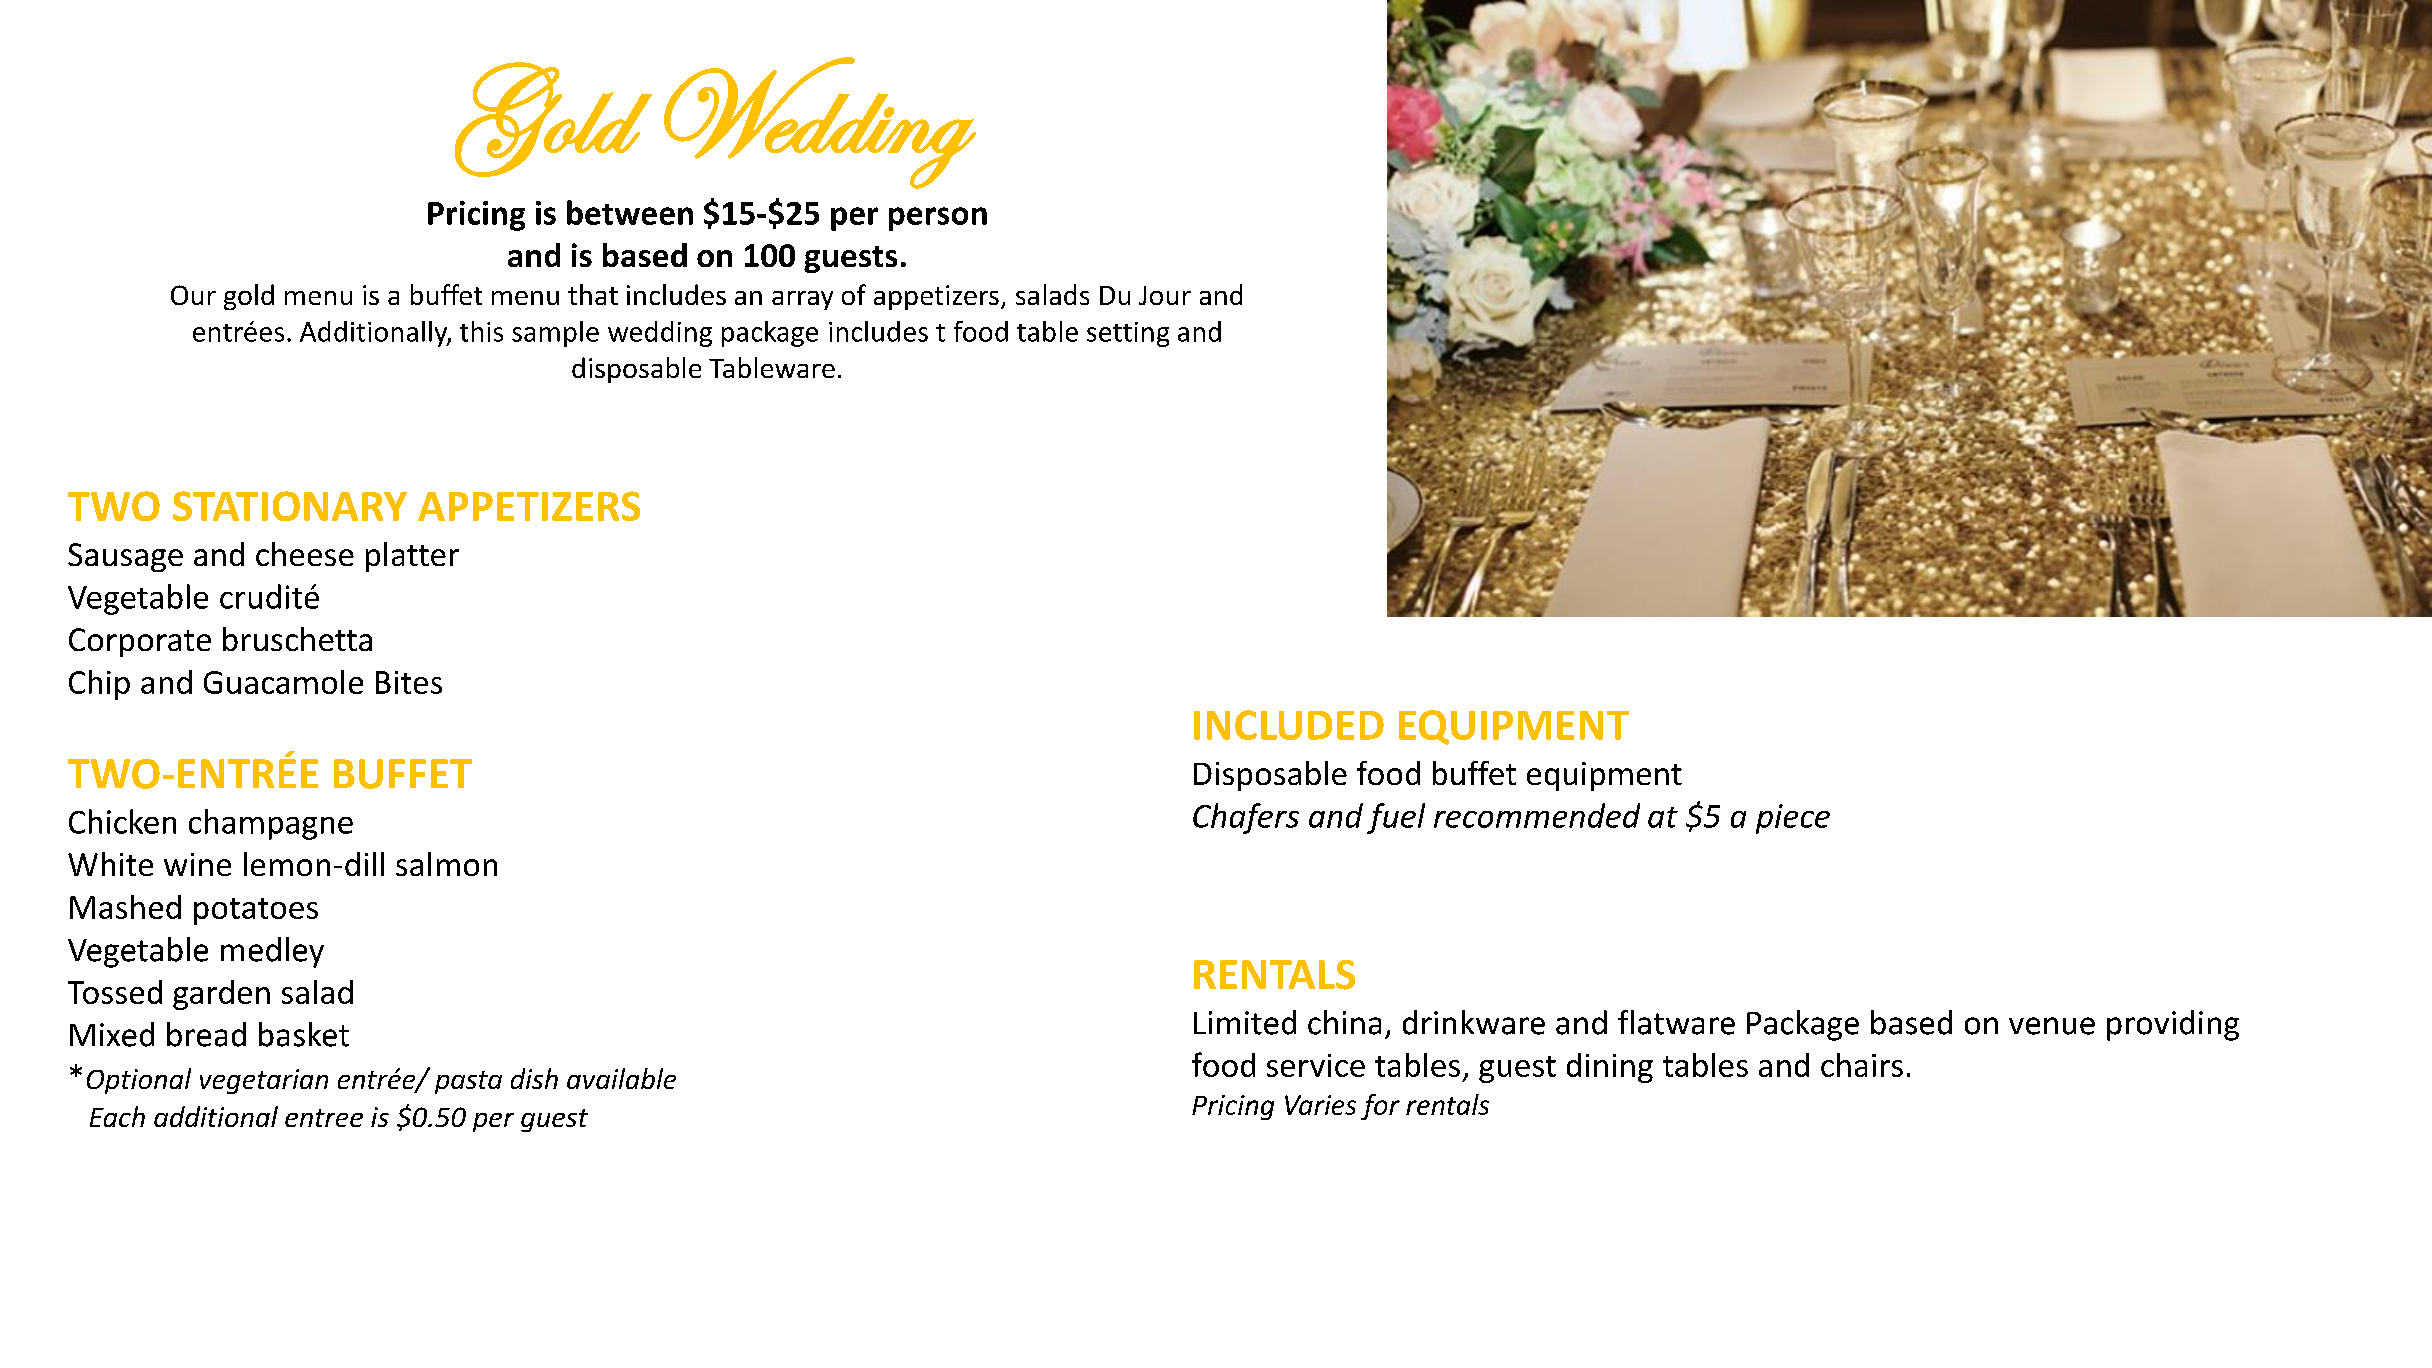 Image resolution: width=2432 pixels, height=1368 pixels. Describe the element at coordinates (938, 219) in the image. I see `person` at that location.
